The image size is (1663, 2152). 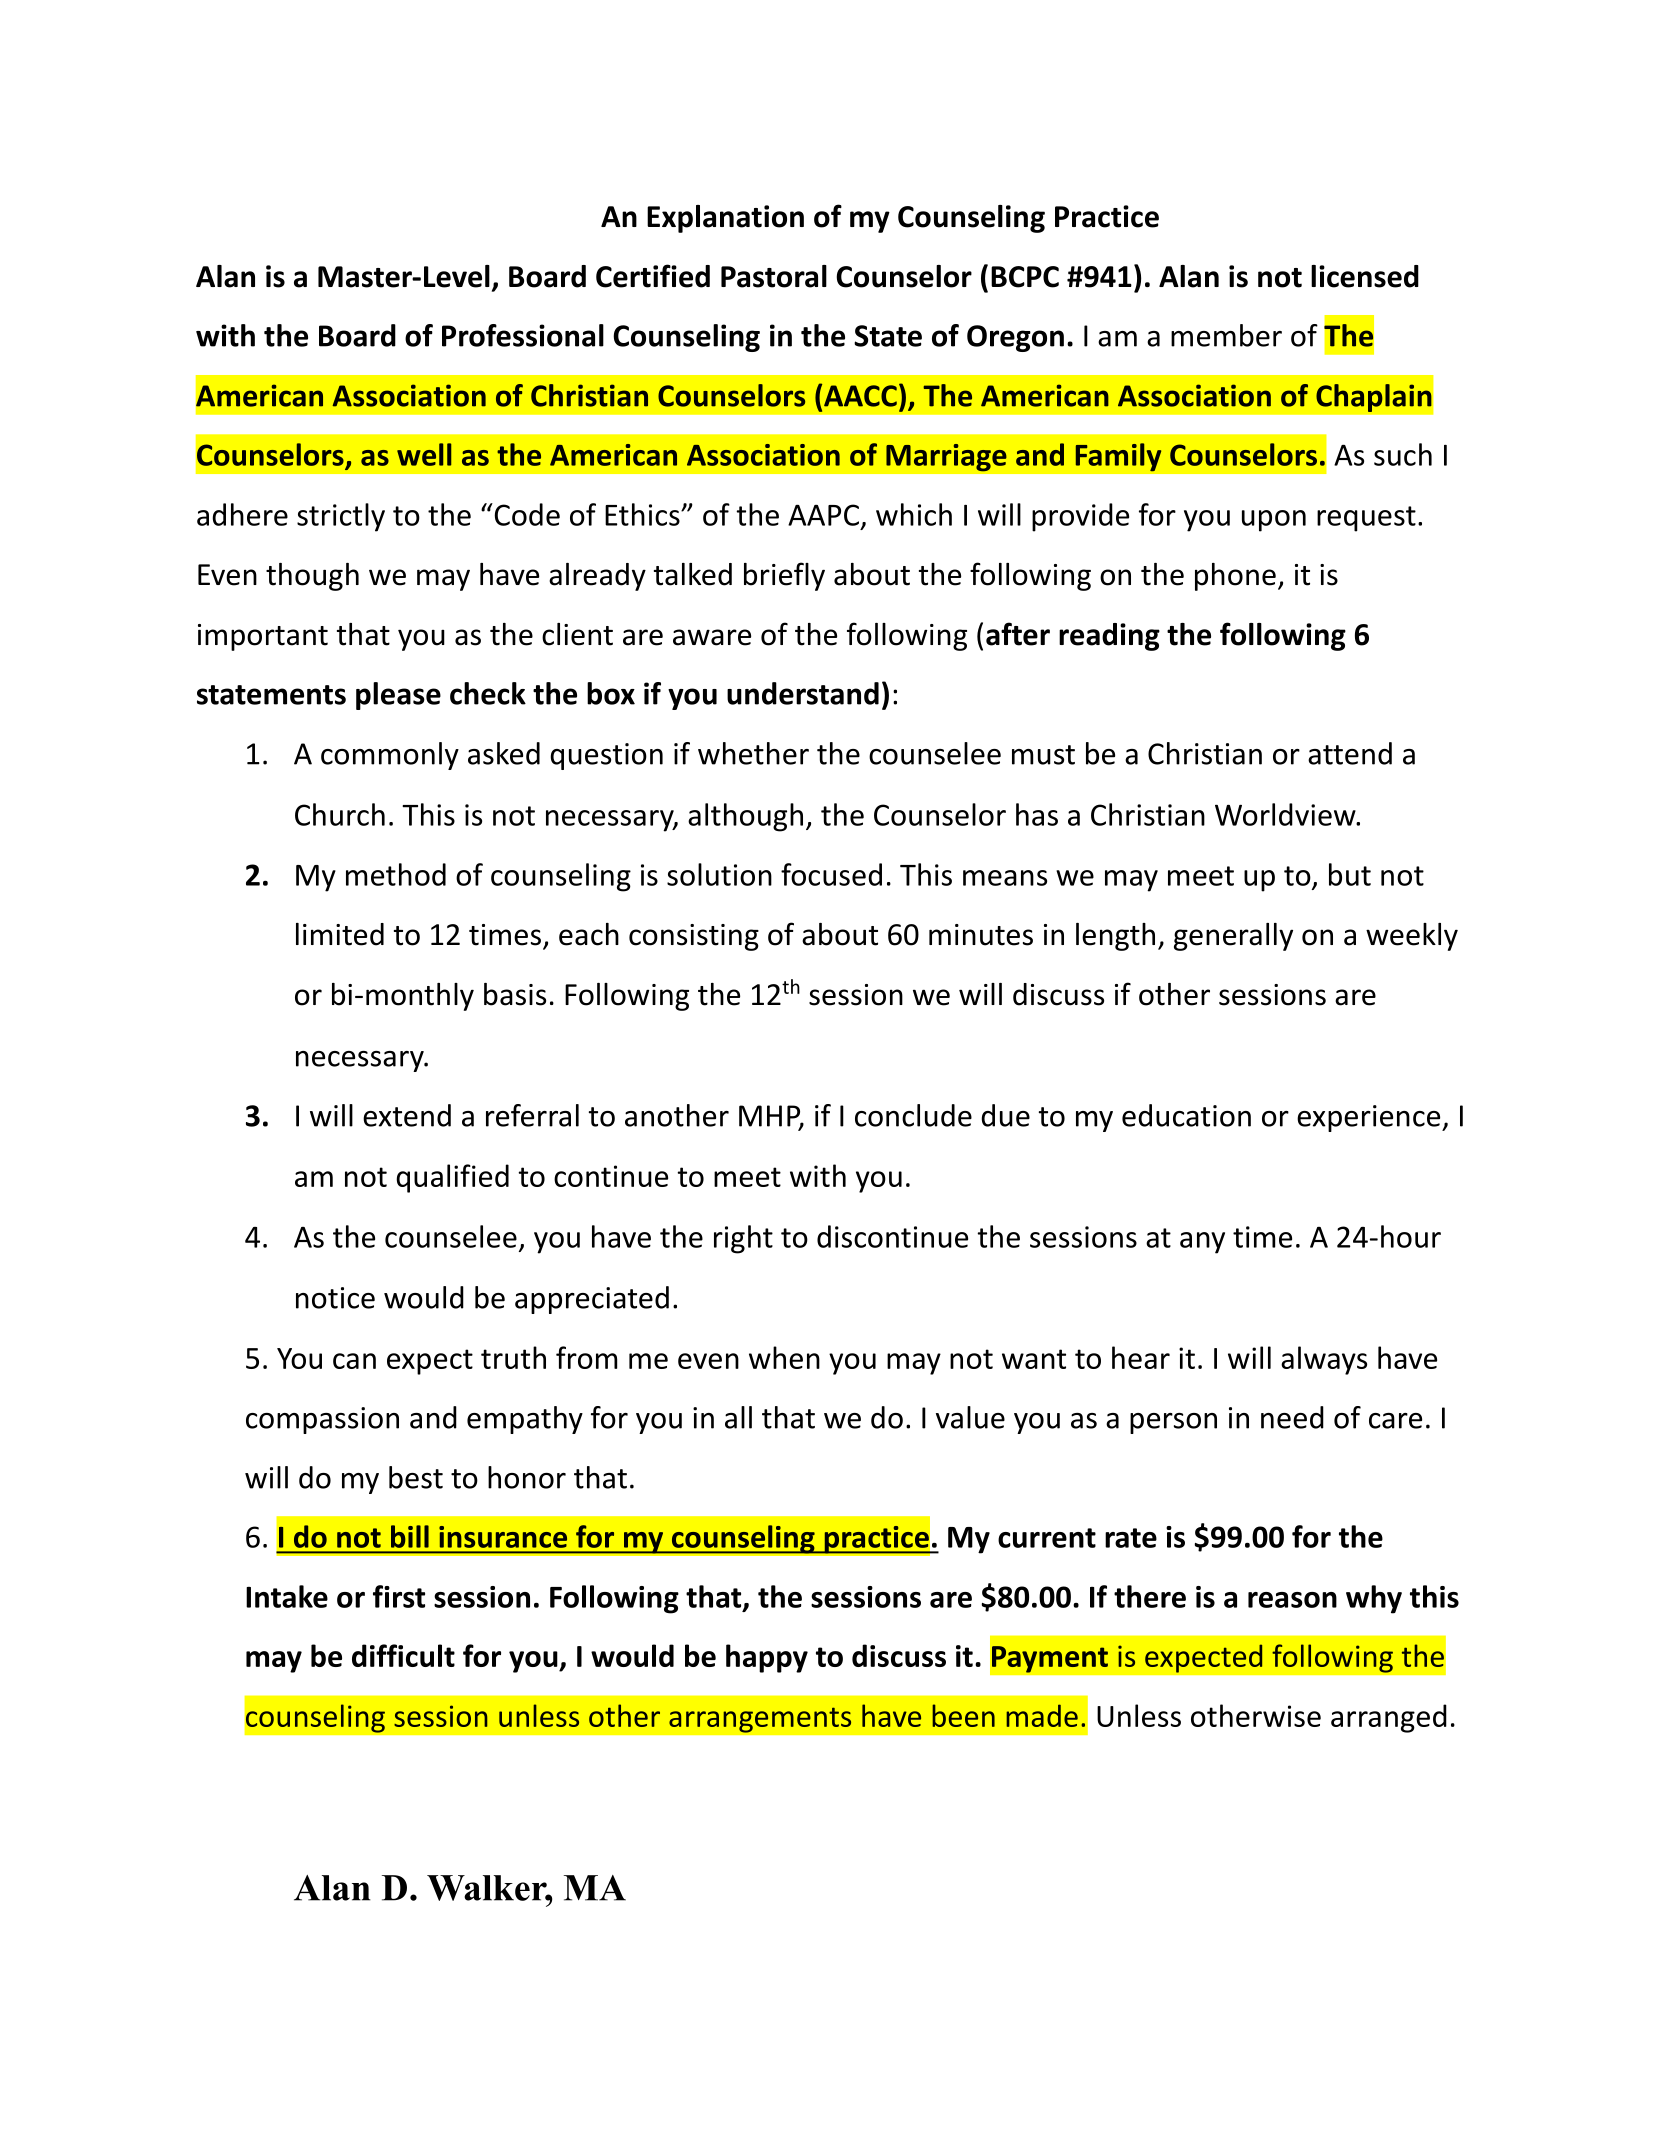 I want to click on conclude, so click(x=913, y=1115).
